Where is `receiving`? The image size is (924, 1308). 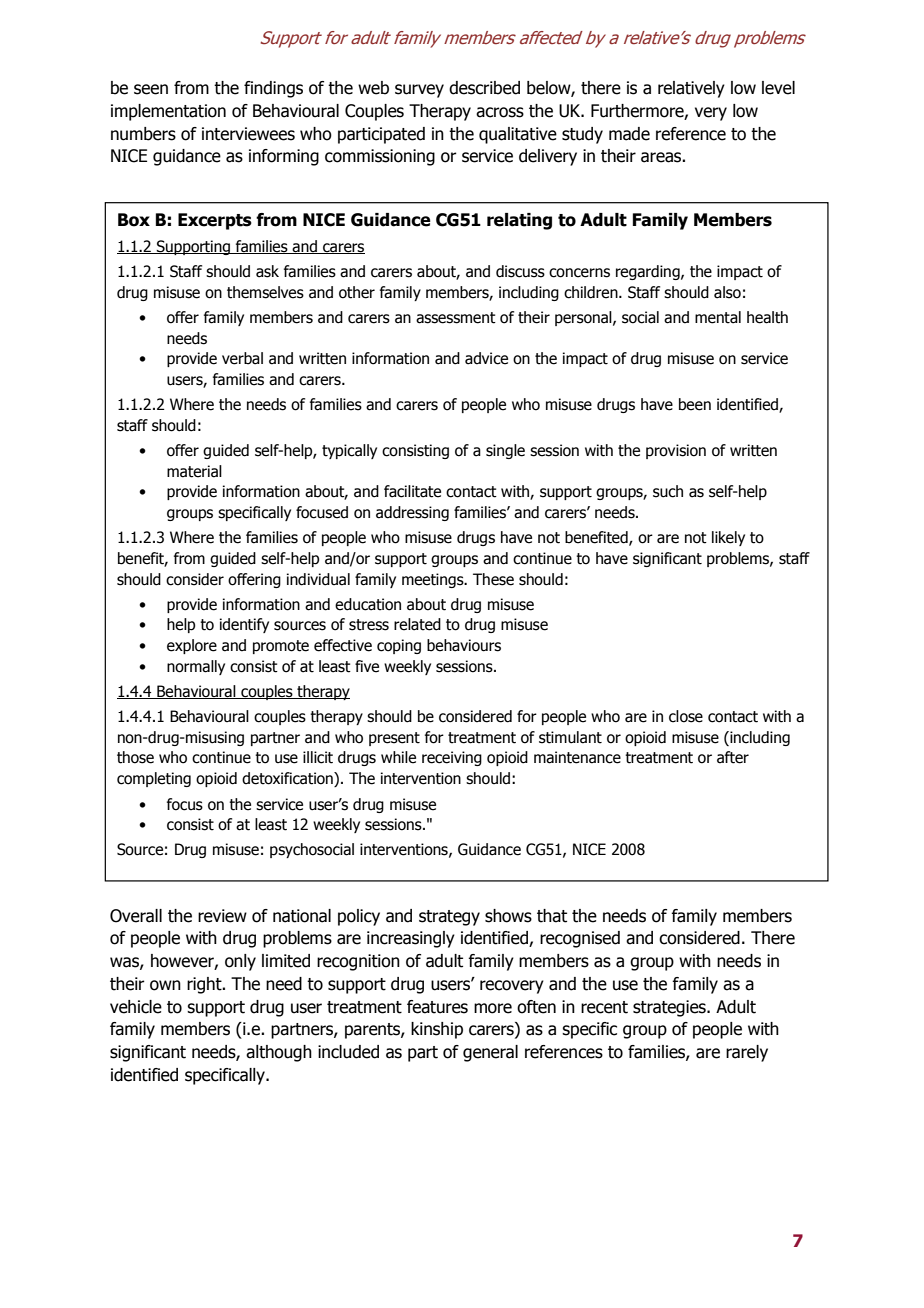 receiving is located at coordinates (452, 758).
